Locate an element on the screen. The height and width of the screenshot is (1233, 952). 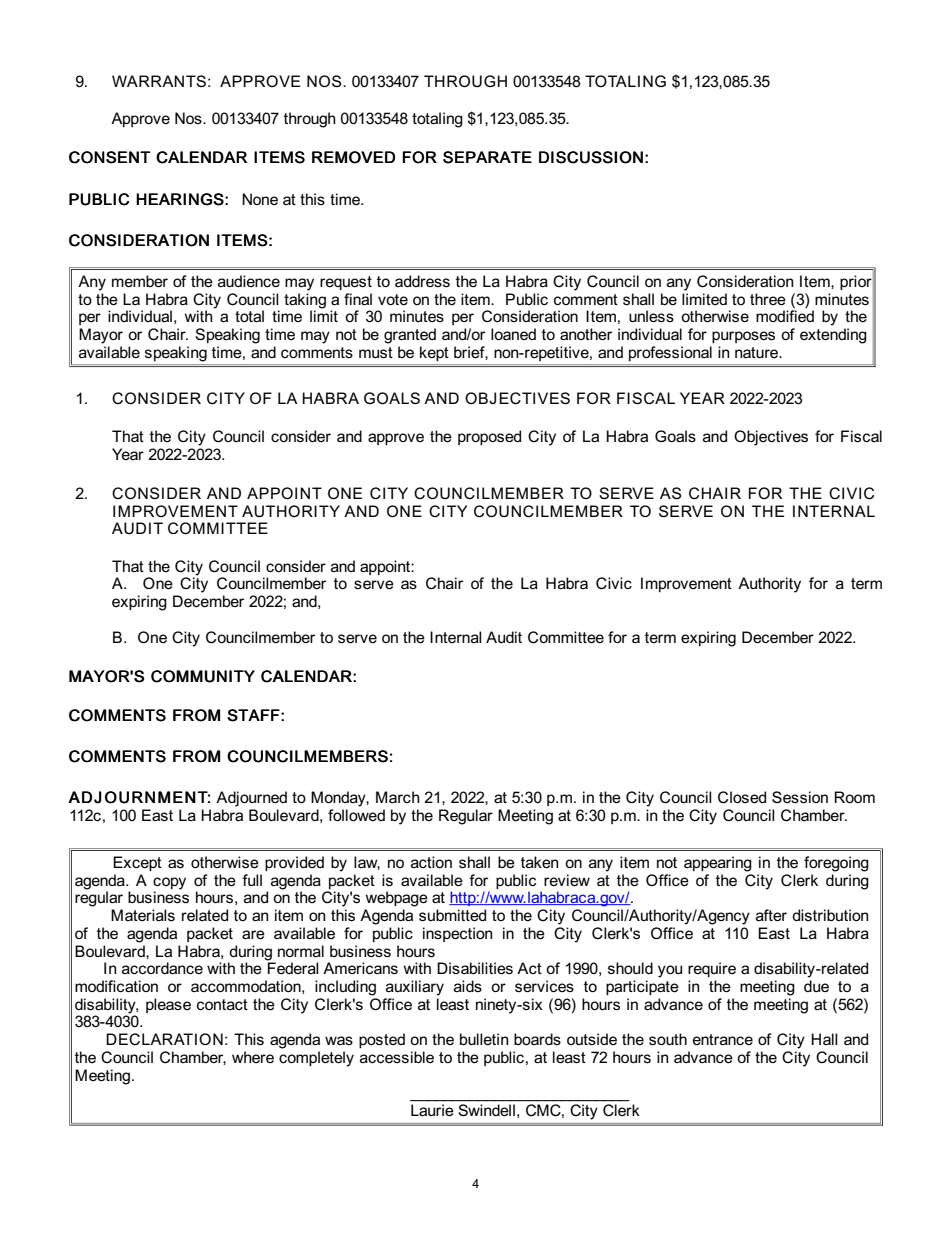
three is located at coordinates (768, 299).
